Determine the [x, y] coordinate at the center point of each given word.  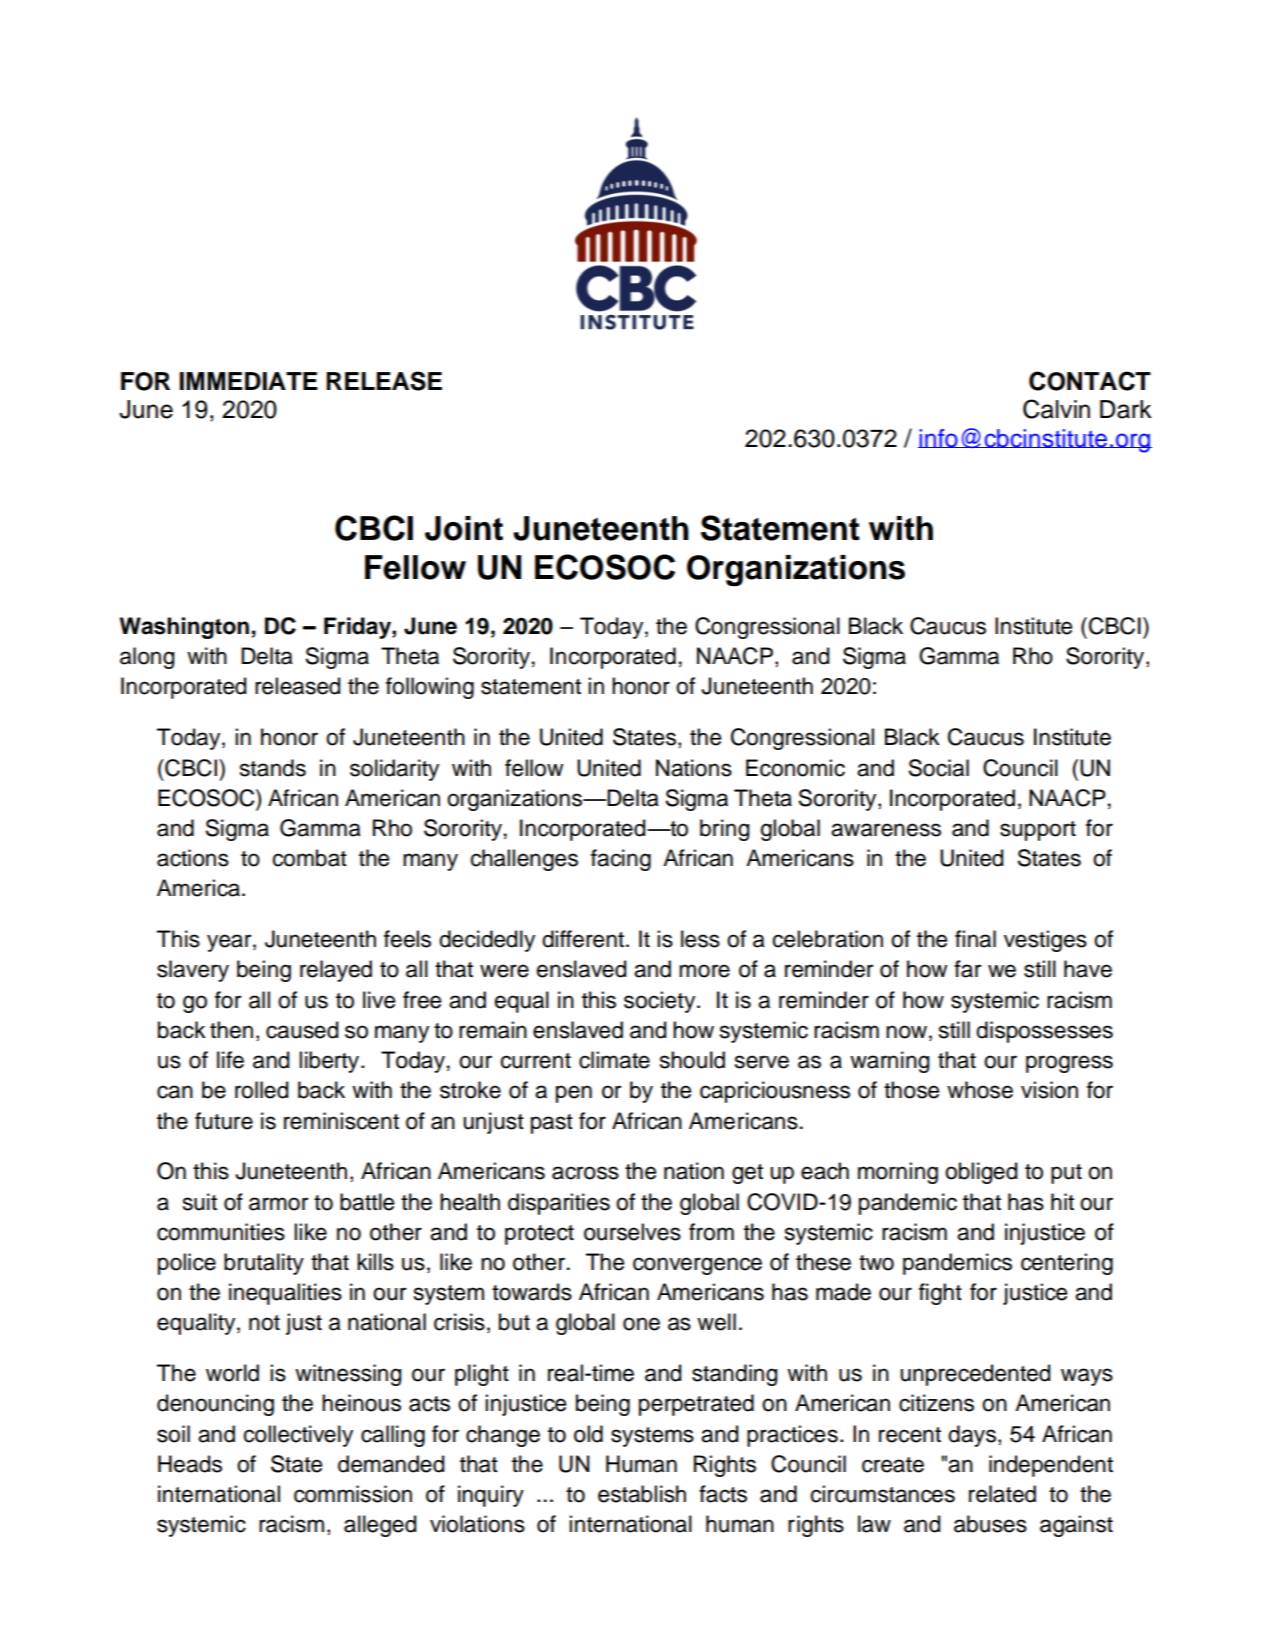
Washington [184, 628]
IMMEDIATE [249, 381]
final [975, 939]
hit [1062, 1201]
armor [279, 1204]
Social [938, 768]
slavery [193, 971]
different [584, 939]
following [430, 688]
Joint [464, 528]
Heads [190, 1464]
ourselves [632, 1232]
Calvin [1056, 409]
